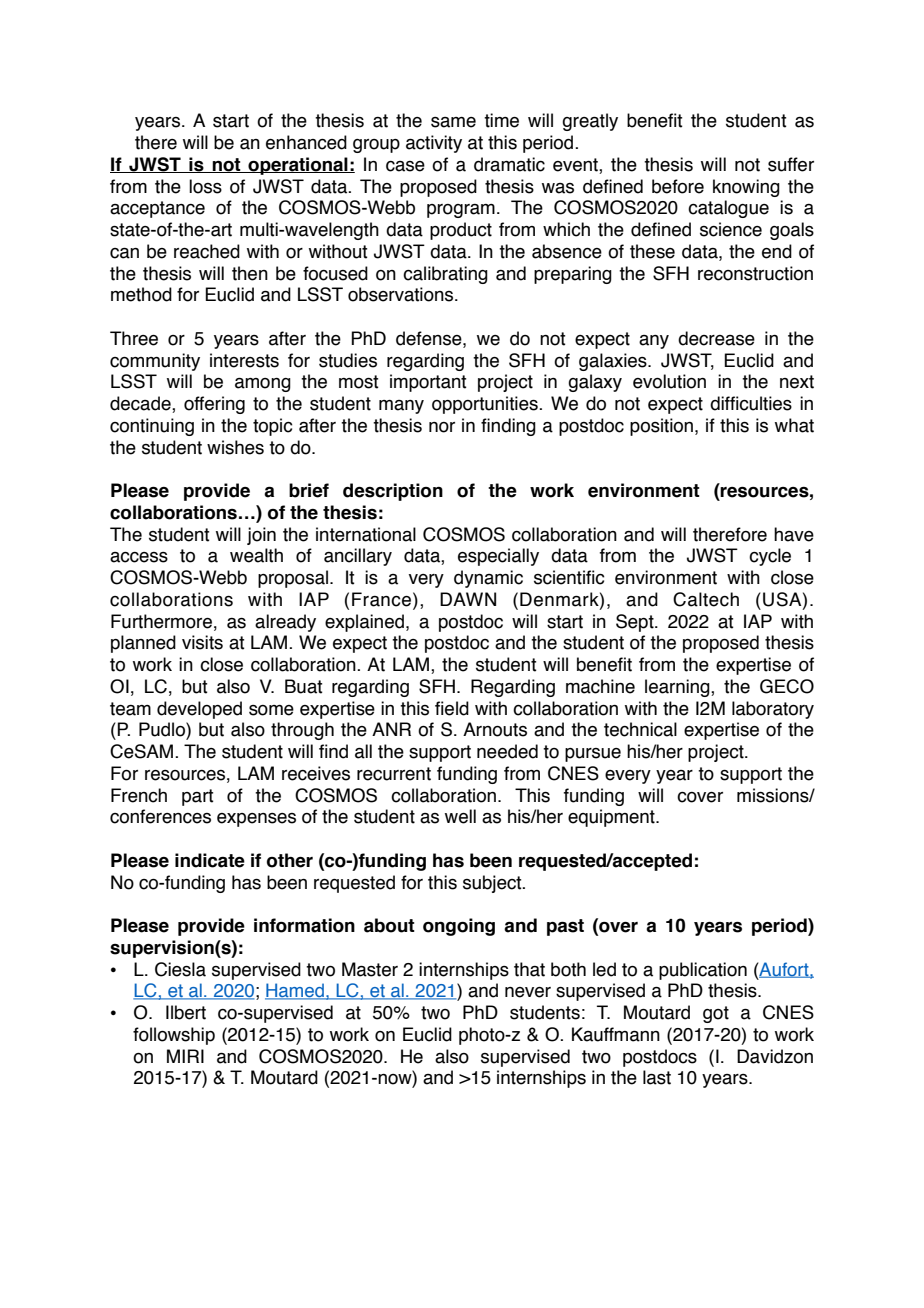 Image resolution: width=924 pixels, height=1308 pixels. What do you see at coordinates (468, 599) in the screenshot?
I see `DAWN` at bounding box center [468, 599].
